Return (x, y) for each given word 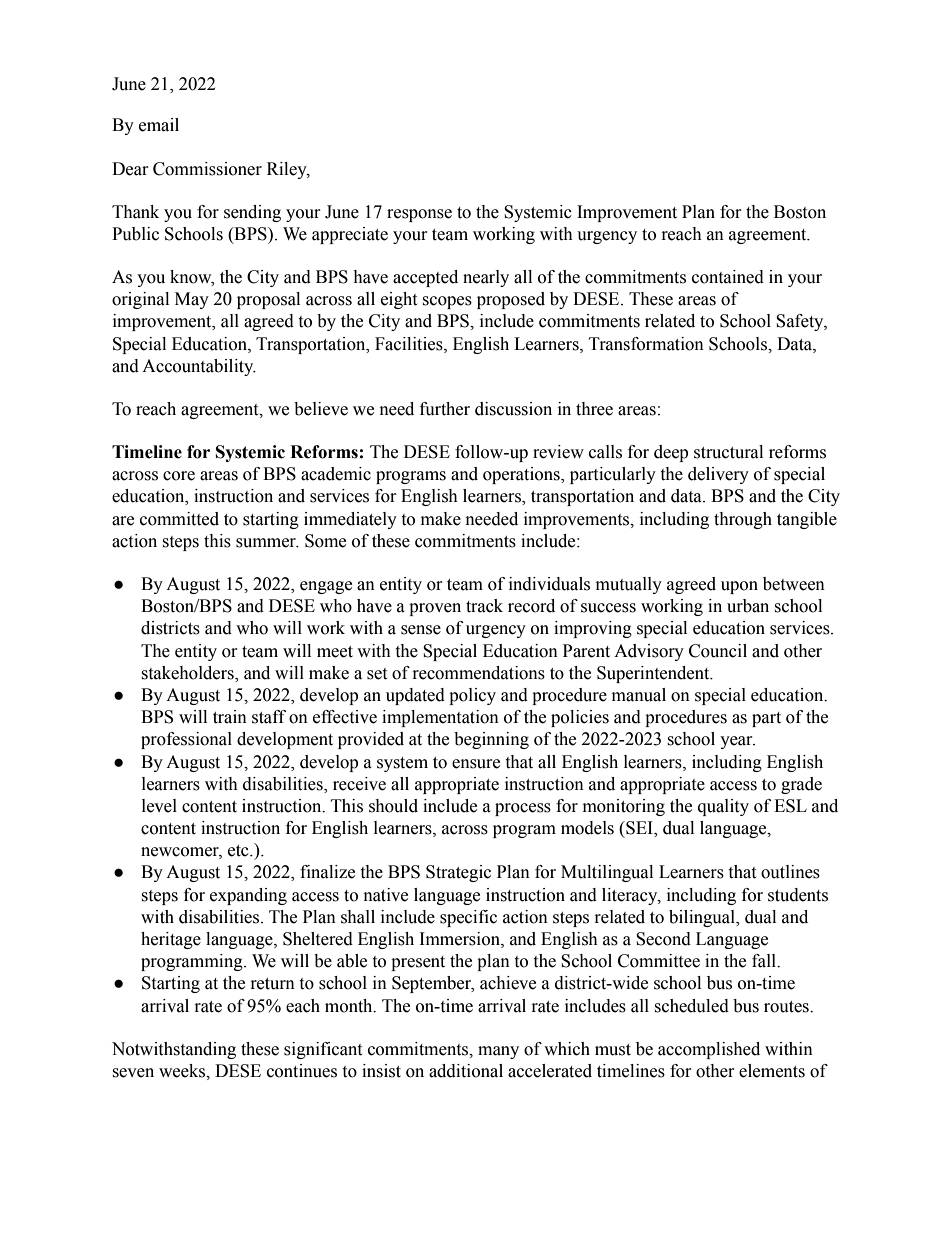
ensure (476, 764)
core (179, 476)
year (737, 742)
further (445, 409)
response (419, 215)
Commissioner (207, 169)
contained (728, 277)
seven (133, 1073)
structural (728, 452)
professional (186, 740)
